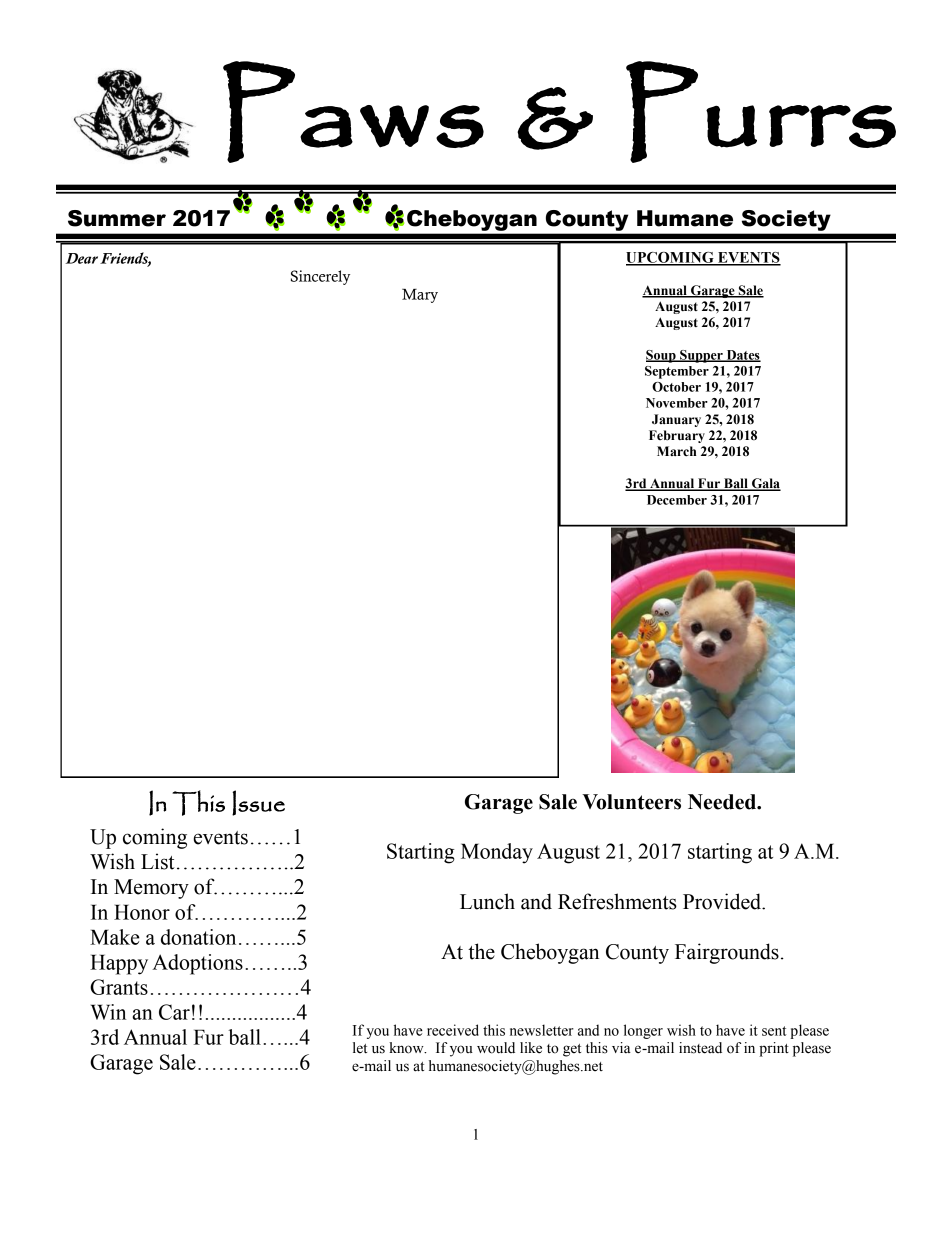  I want to click on Win, so click(108, 1012).
